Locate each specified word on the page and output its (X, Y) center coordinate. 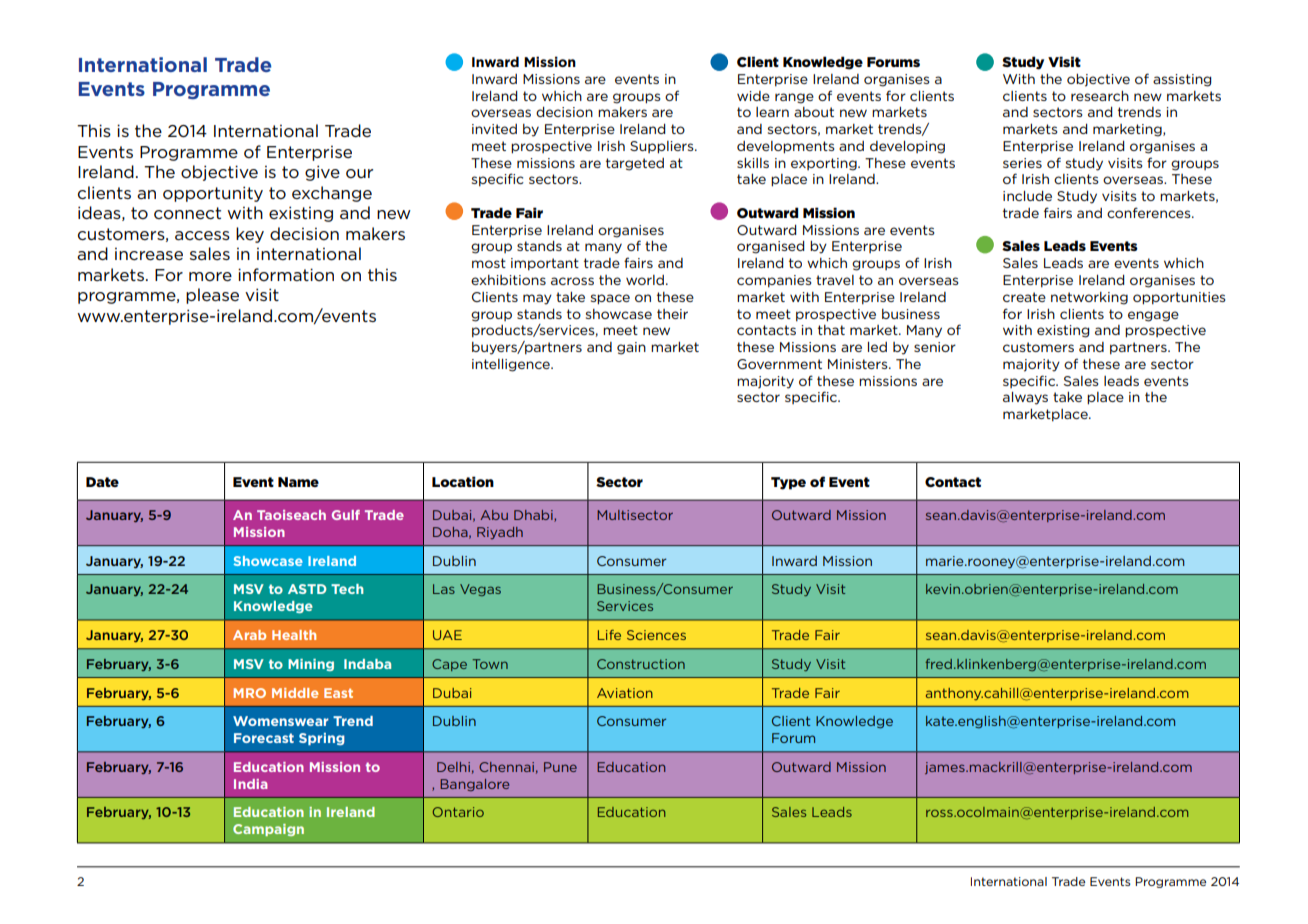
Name (298, 482)
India (251, 784)
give (322, 173)
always (1025, 398)
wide (753, 96)
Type (788, 483)
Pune (560, 767)
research (1100, 96)
